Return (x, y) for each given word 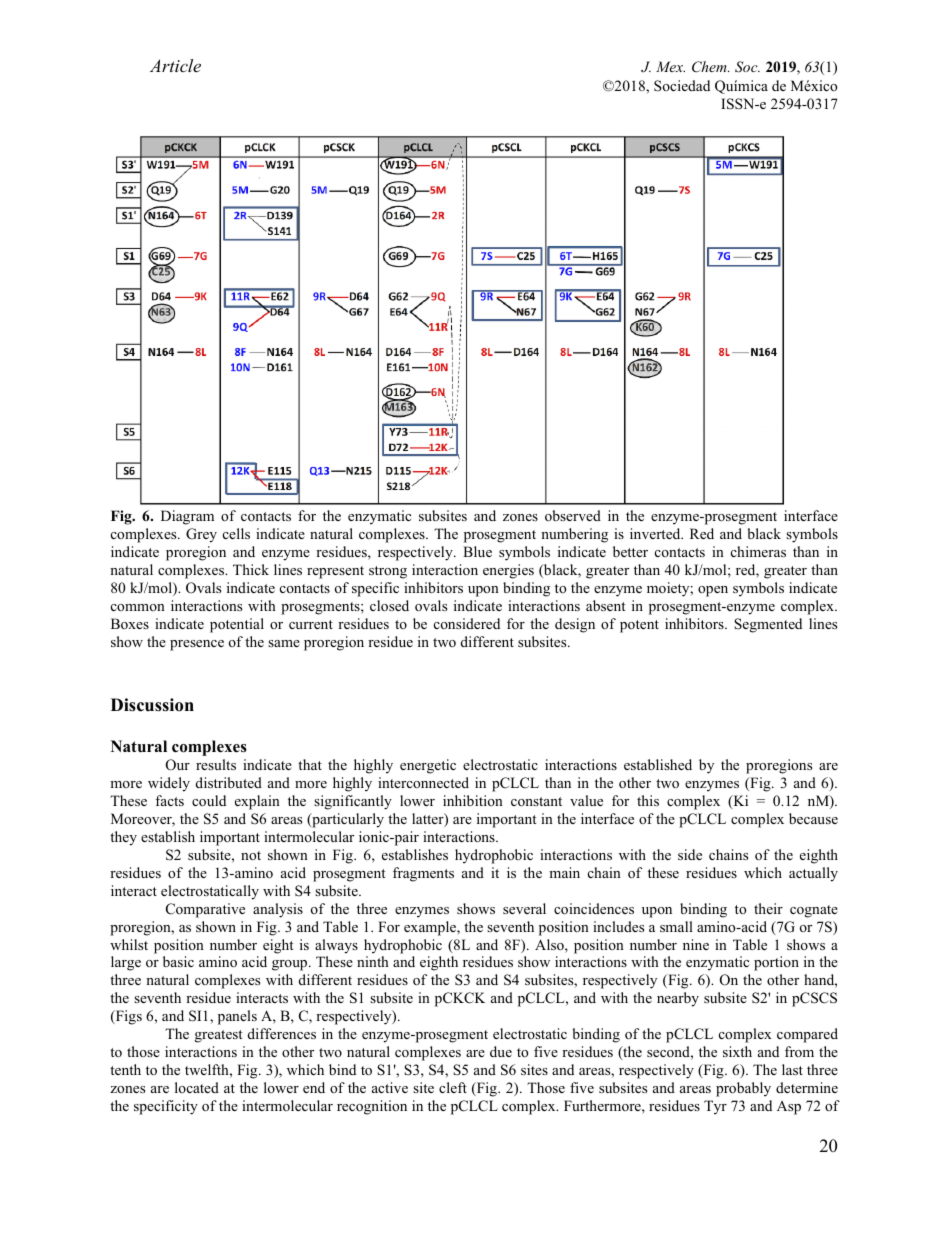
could (209, 800)
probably (743, 1089)
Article (175, 65)
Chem (710, 67)
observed (573, 515)
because (813, 818)
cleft (453, 1087)
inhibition (473, 800)
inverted (656, 533)
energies (508, 571)
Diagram (187, 517)
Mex (670, 66)
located (197, 1087)
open (713, 591)
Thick (251, 569)
